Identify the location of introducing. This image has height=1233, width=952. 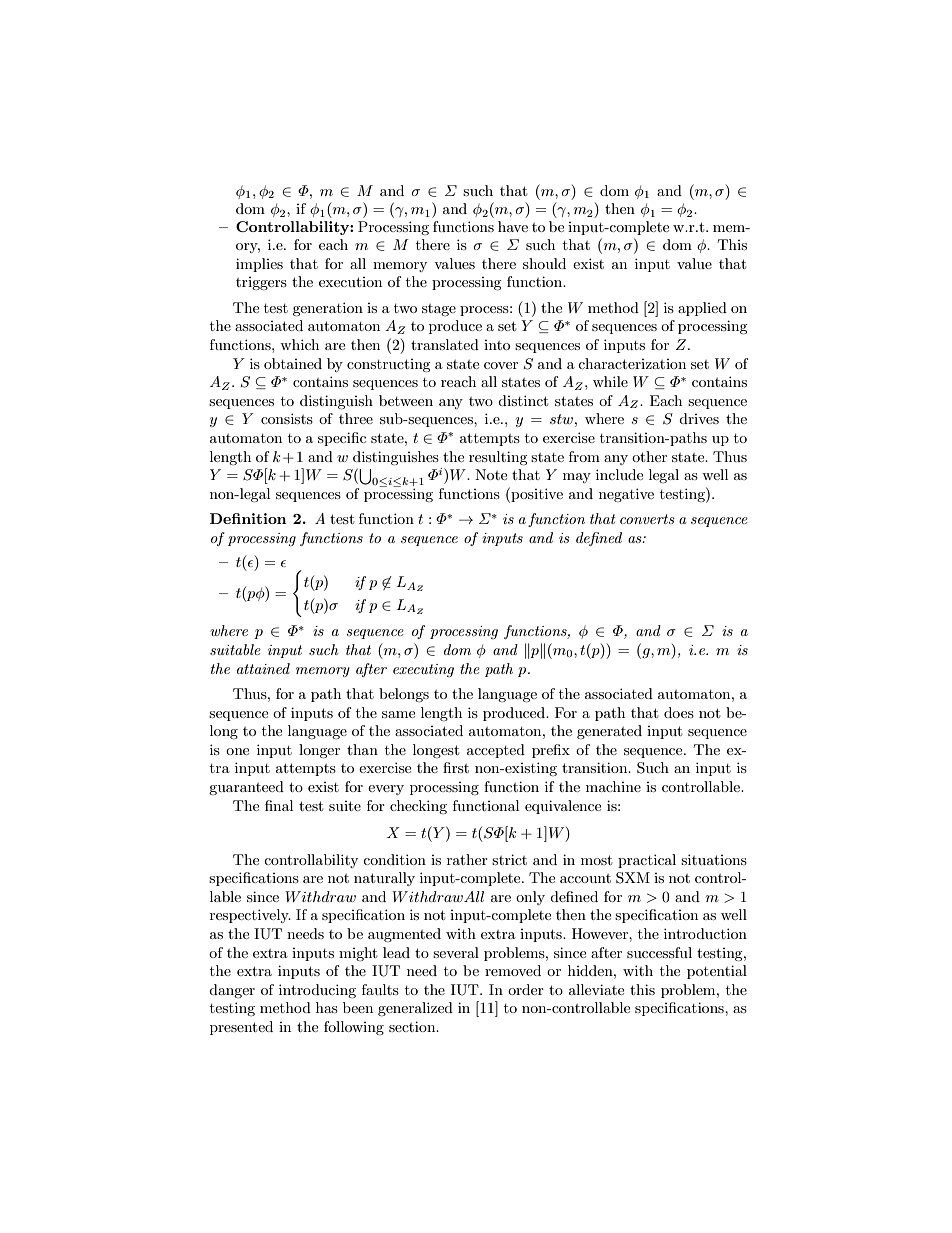
(317, 991).
